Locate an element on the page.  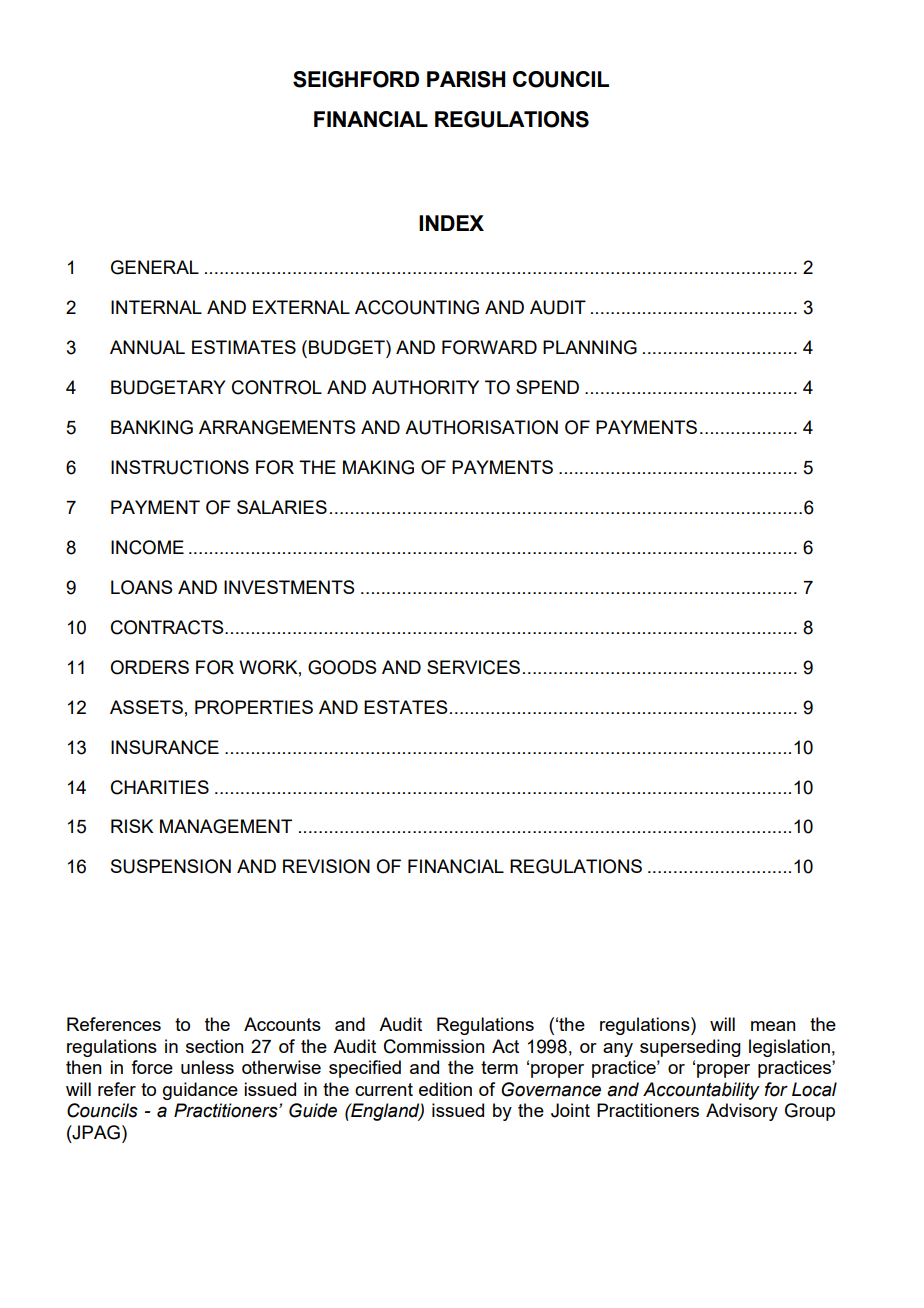
AUTHORISATION is located at coordinates (481, 427).
